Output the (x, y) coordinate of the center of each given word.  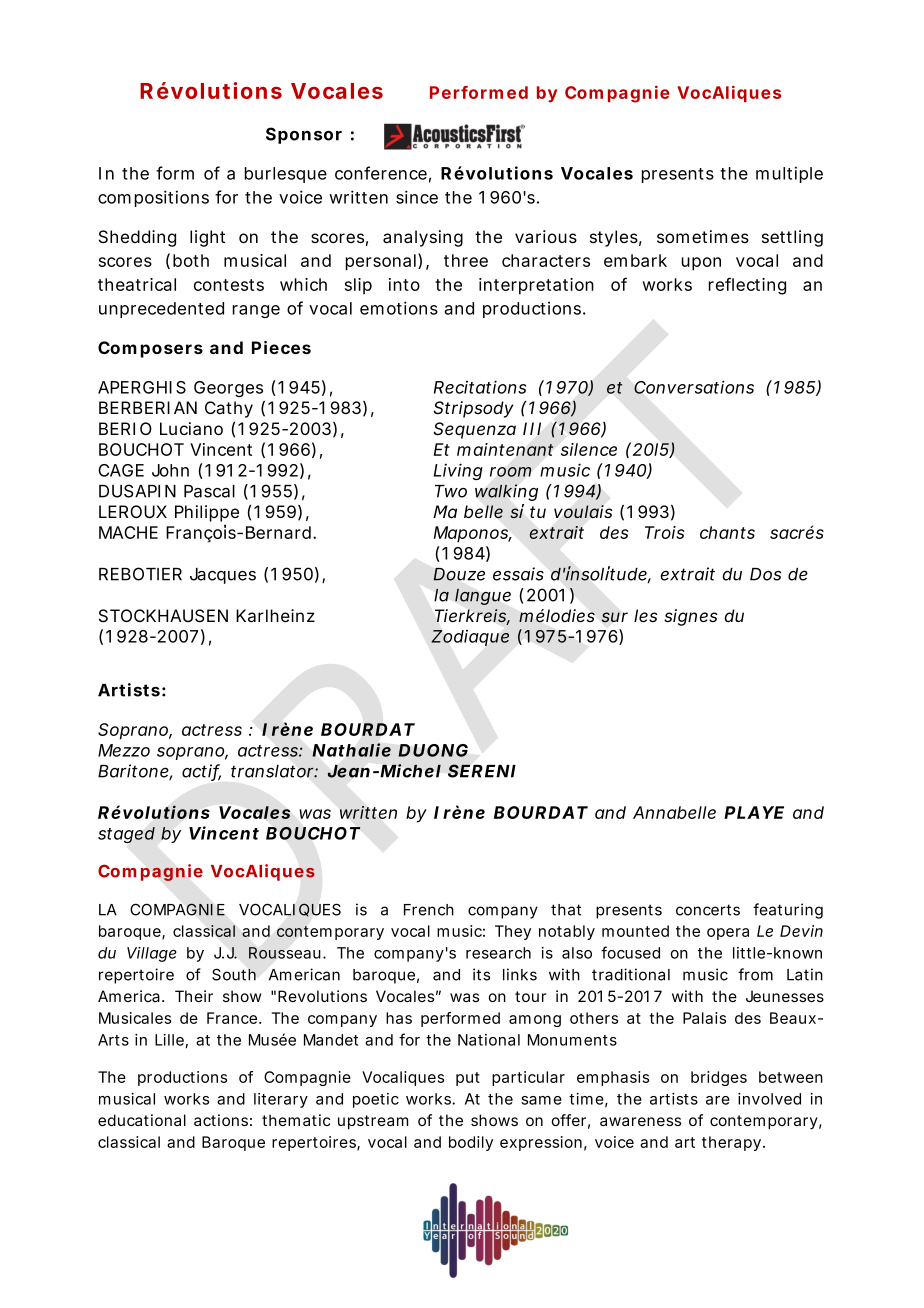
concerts (708, 910)
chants (727, 532)
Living (458, 471)
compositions (153, 198)
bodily (471, 1143)
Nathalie (351, 750)
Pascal (209, 491)
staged (126, 835)
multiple (789, 174)
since (417, 197)
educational (142, 1120)
